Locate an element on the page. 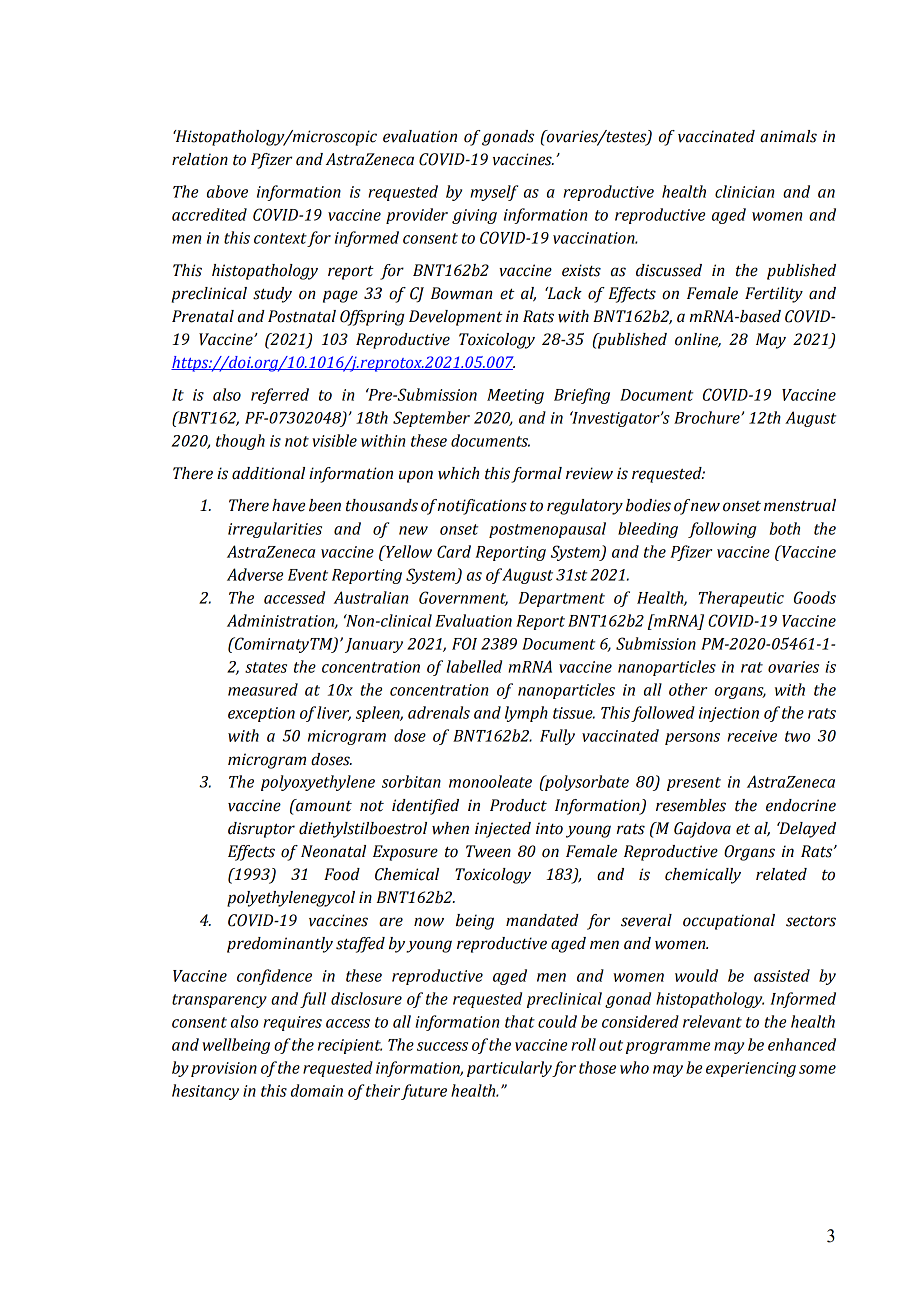 The image size is (924, 1308). exception is located at coordinates (261, 714).
